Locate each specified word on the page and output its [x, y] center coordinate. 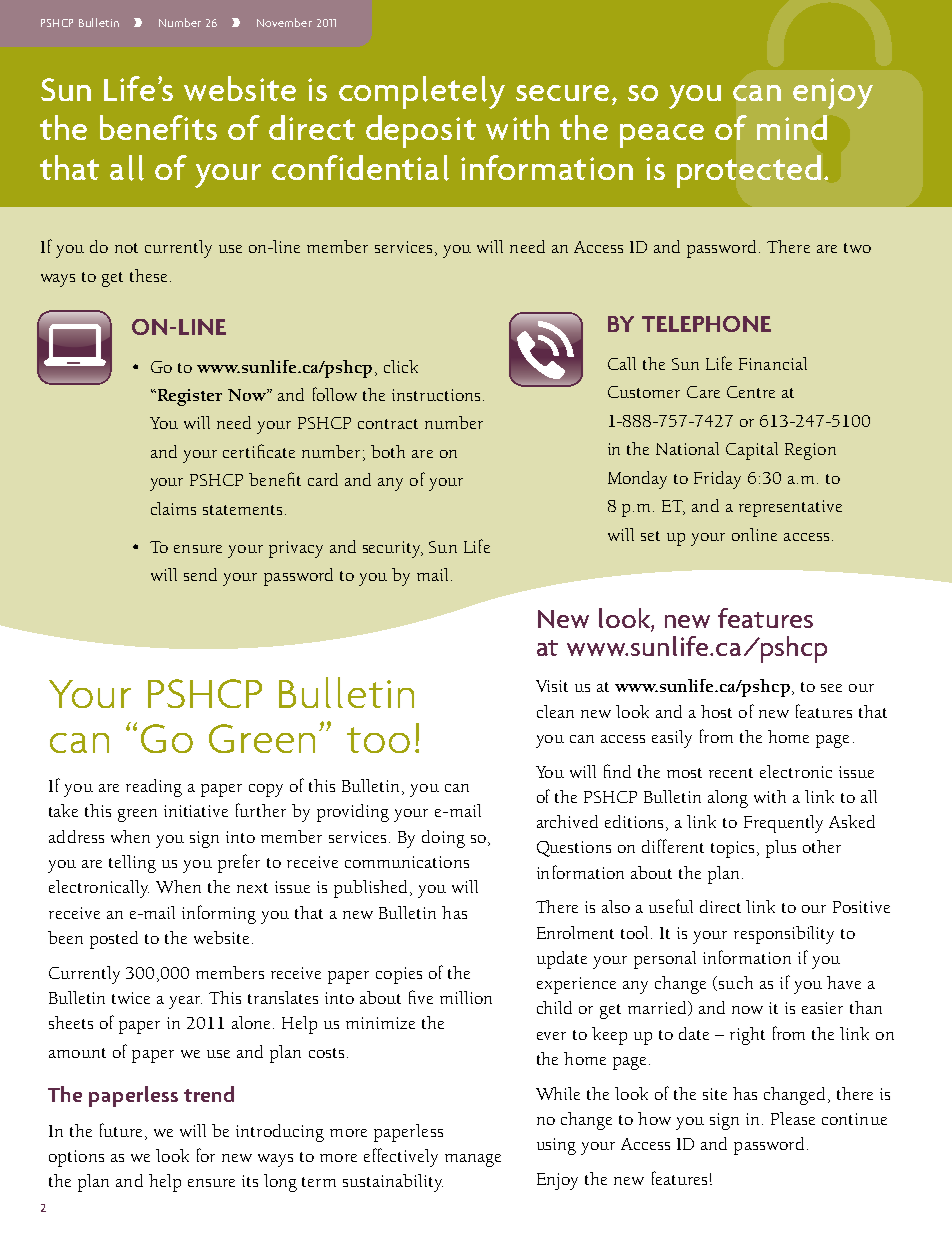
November [284, 22]
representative [790, 508]
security [393, 549]
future [123, 1130]
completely [422, 92]
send [200, 574]
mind [792, 127]
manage [473, 1160]
